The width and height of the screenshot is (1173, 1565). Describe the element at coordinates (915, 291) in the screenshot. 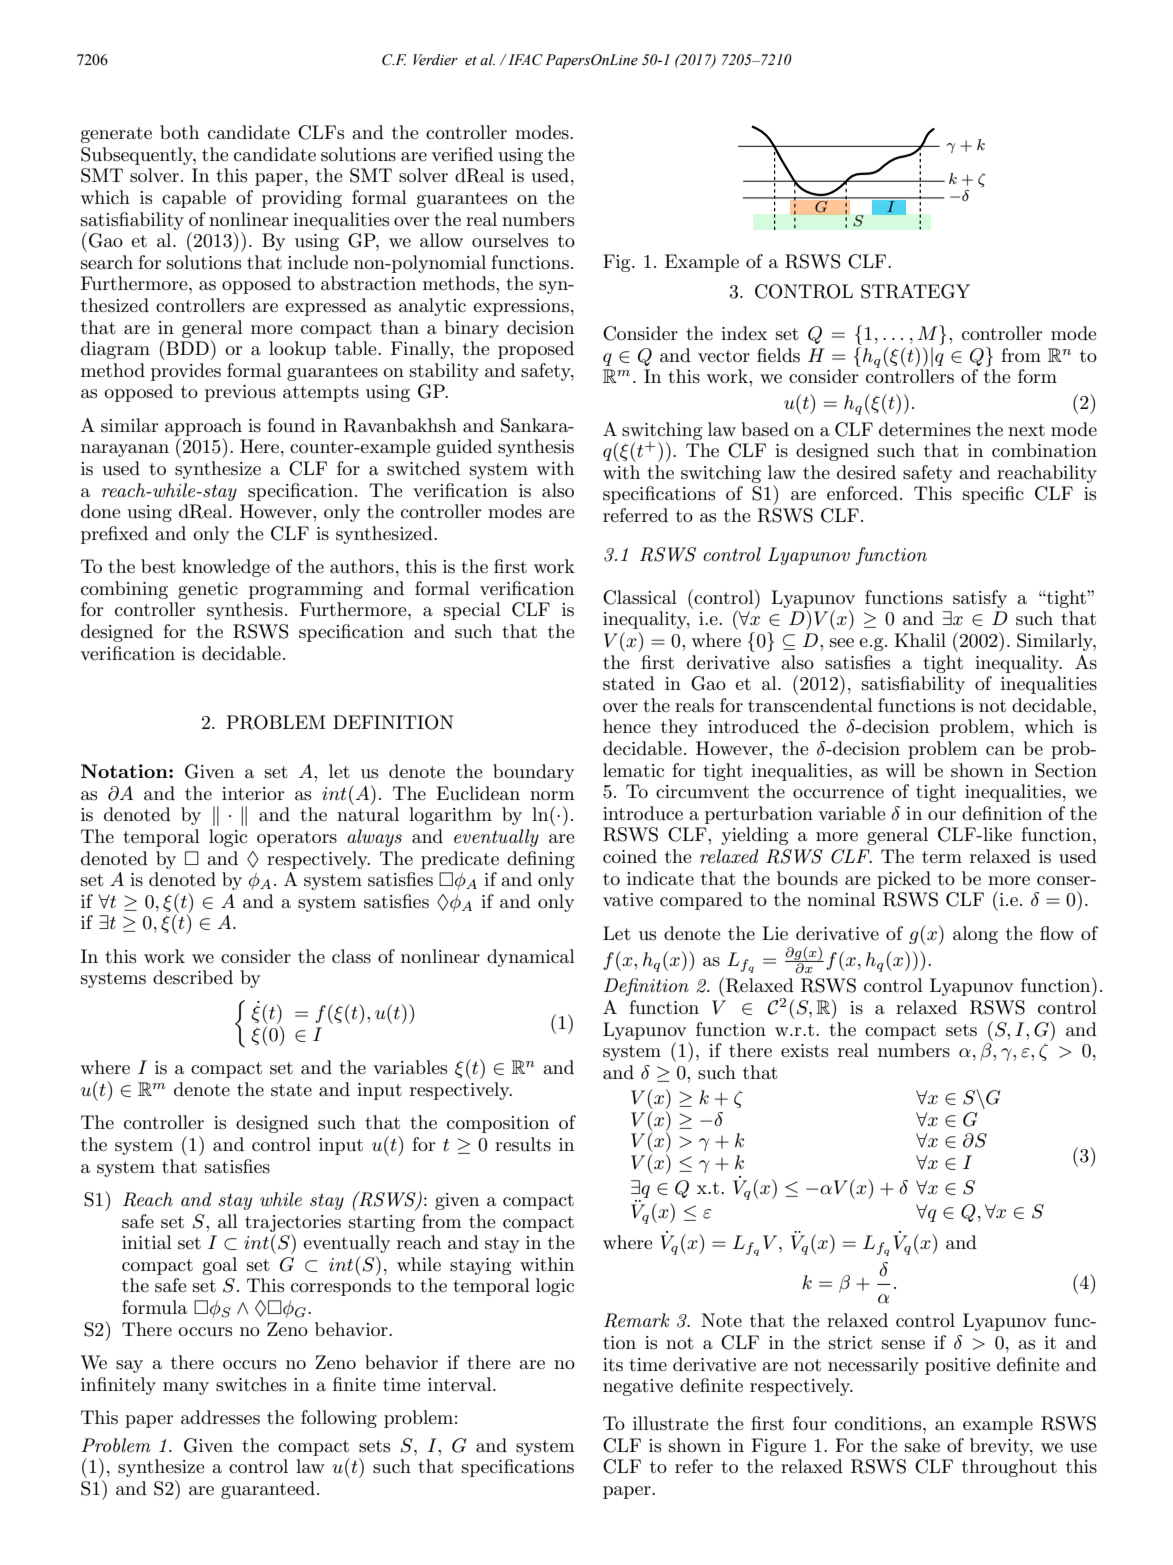

I see `STRATEGY` at that location.
